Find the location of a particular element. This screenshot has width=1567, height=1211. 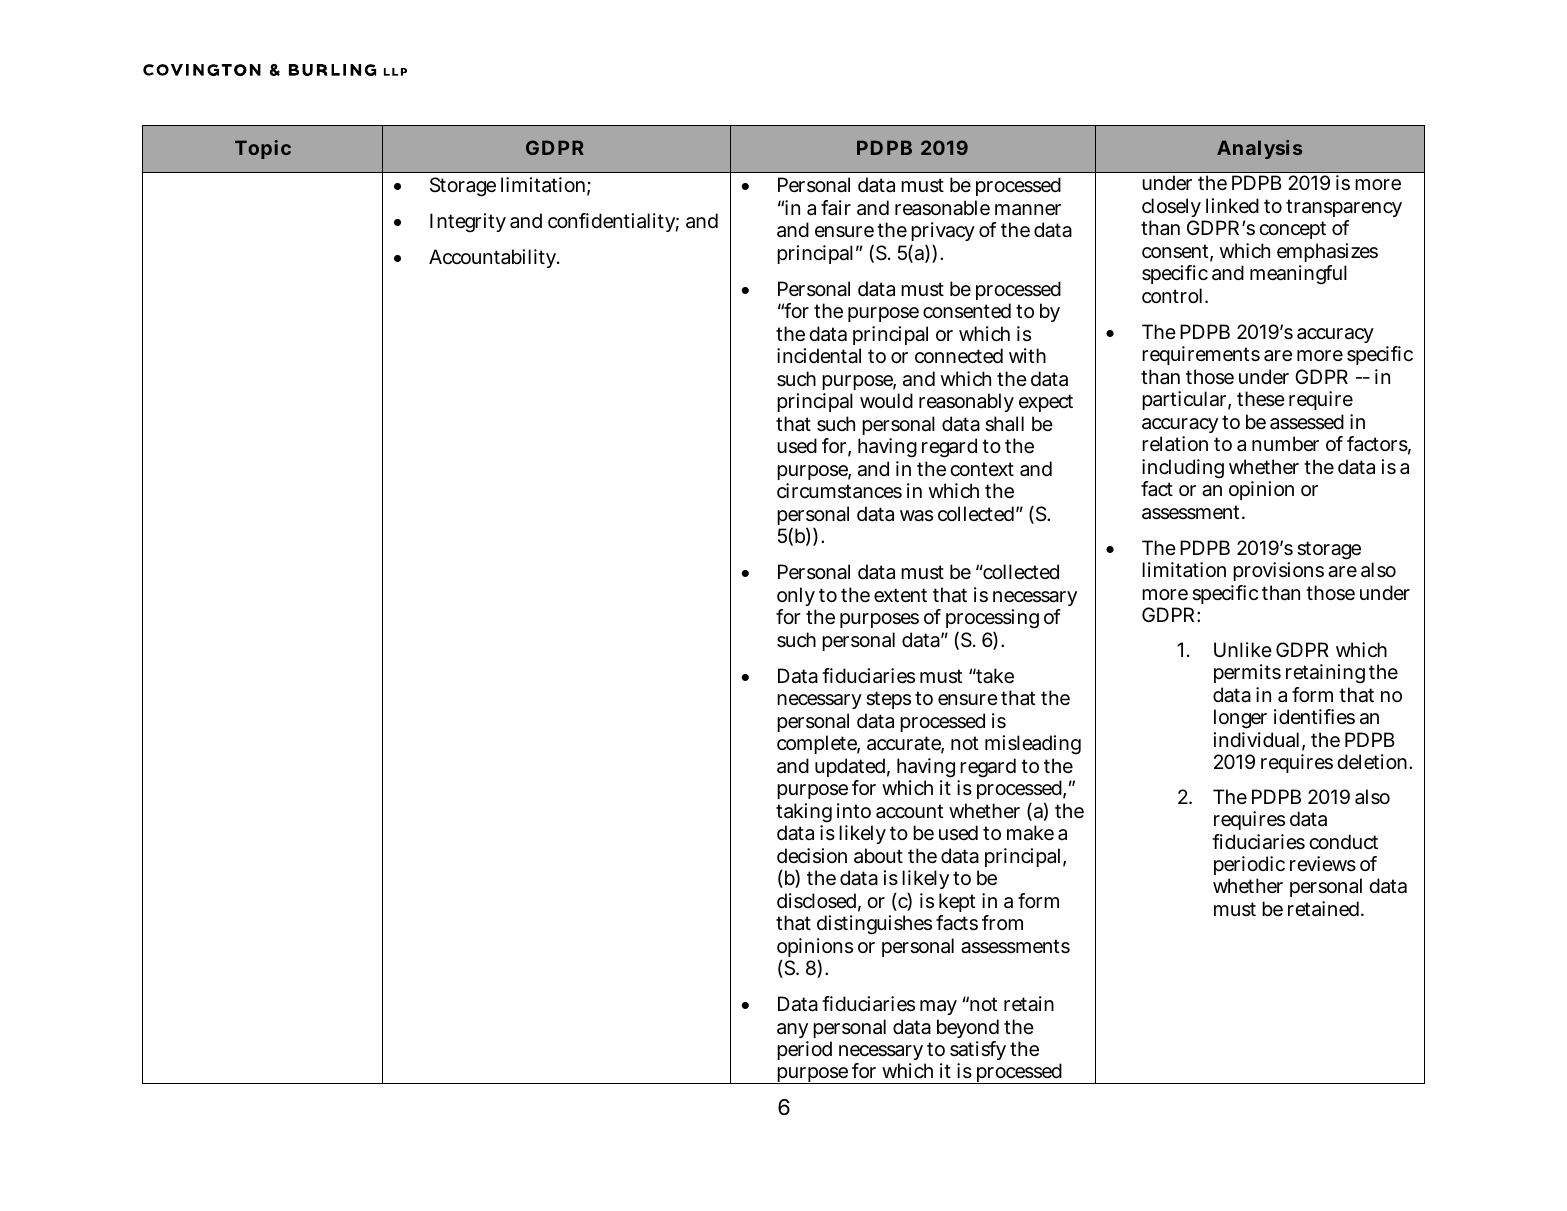

would is located at coordinates (886, 400).
